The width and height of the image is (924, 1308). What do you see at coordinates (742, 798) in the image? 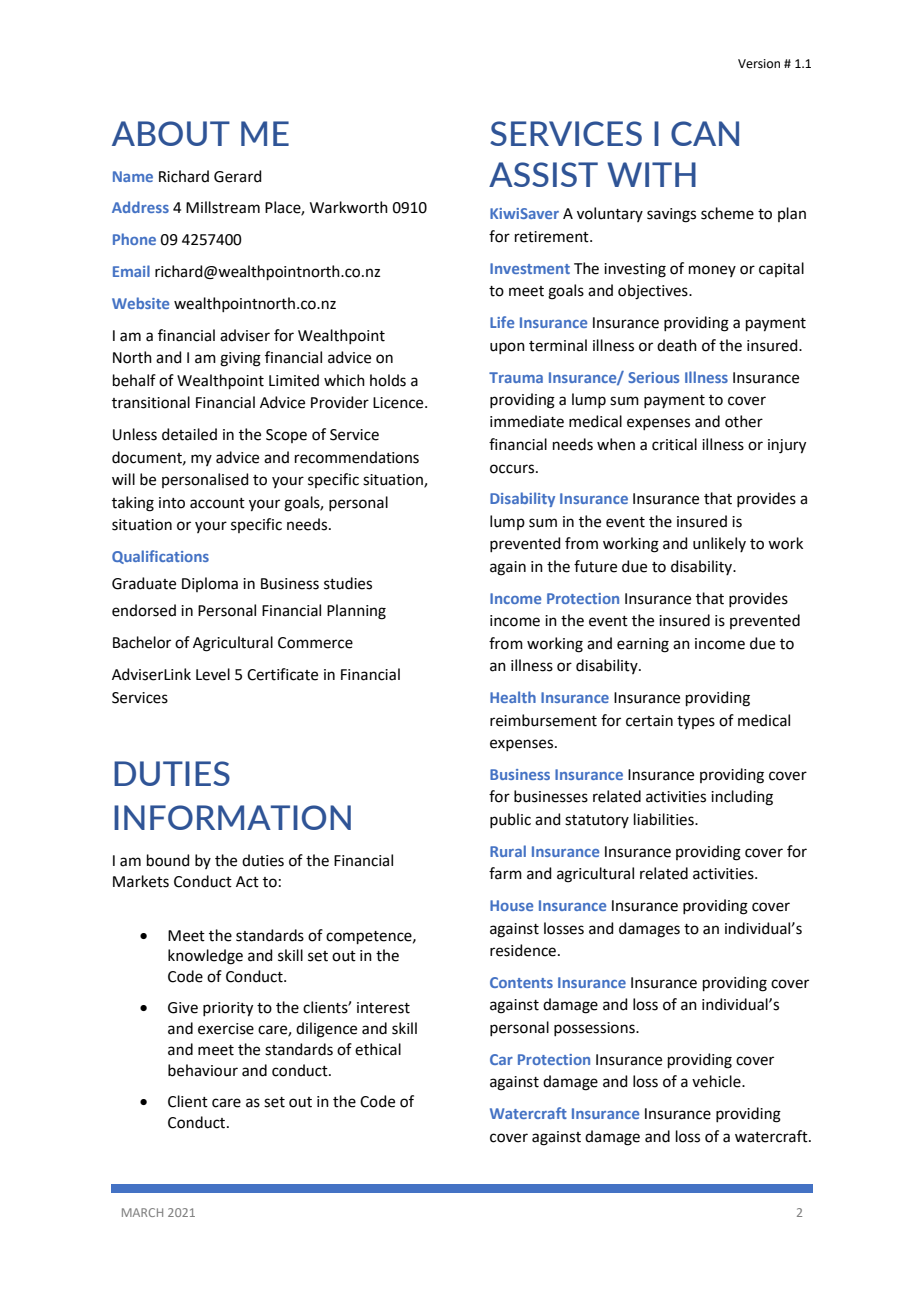
I see `including` at bounding box center [742, 798].
